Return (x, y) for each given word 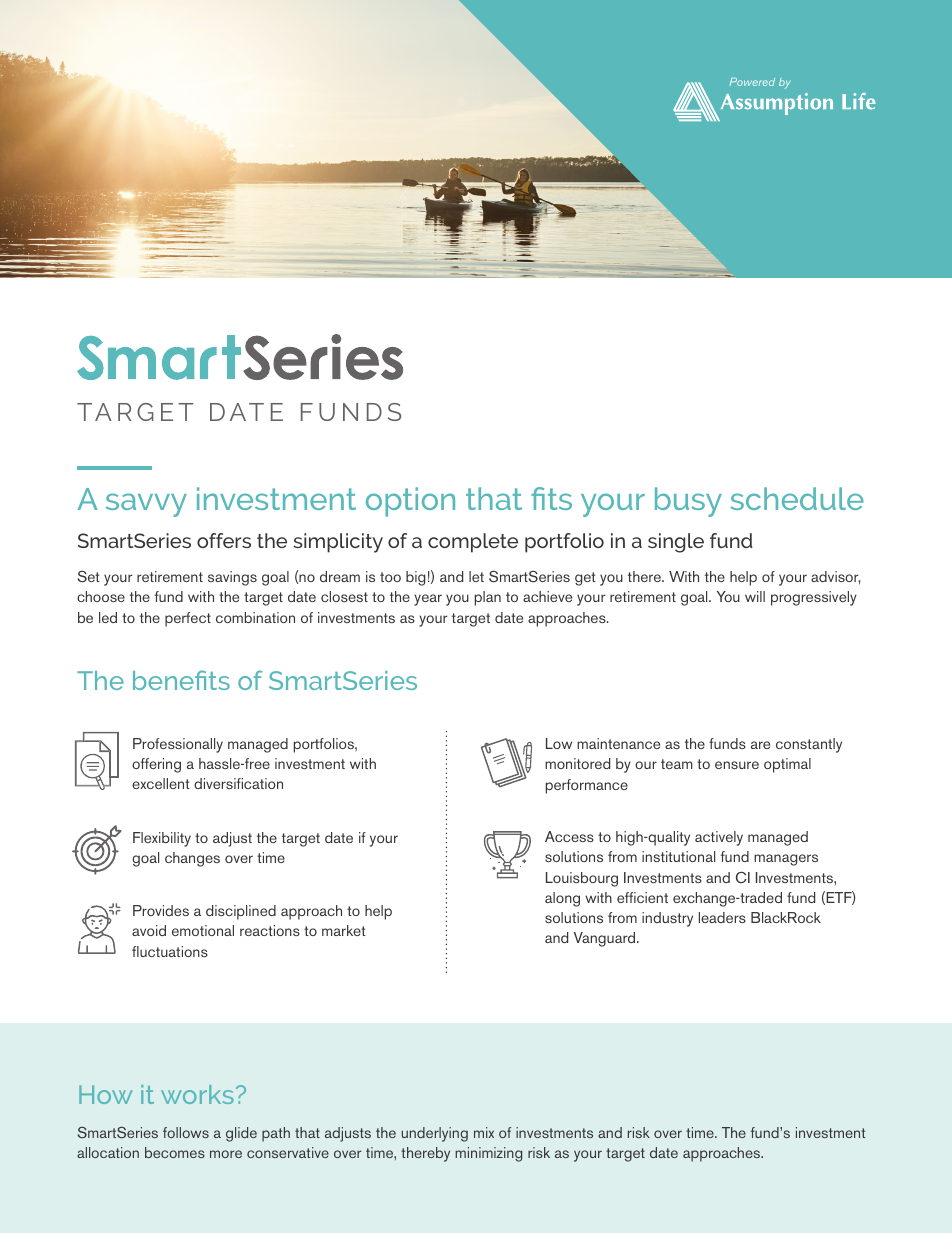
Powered (752, 82)
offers (224, 540)
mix (484, 1132)
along (562, 899)
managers (786, 860)
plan (487, 598)
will (755, 596)
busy (688, 502)
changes (192, 859)
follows (186, 1132)
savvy (146, 505)
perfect (188, 619)
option (410, 502)
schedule (797, 498)
